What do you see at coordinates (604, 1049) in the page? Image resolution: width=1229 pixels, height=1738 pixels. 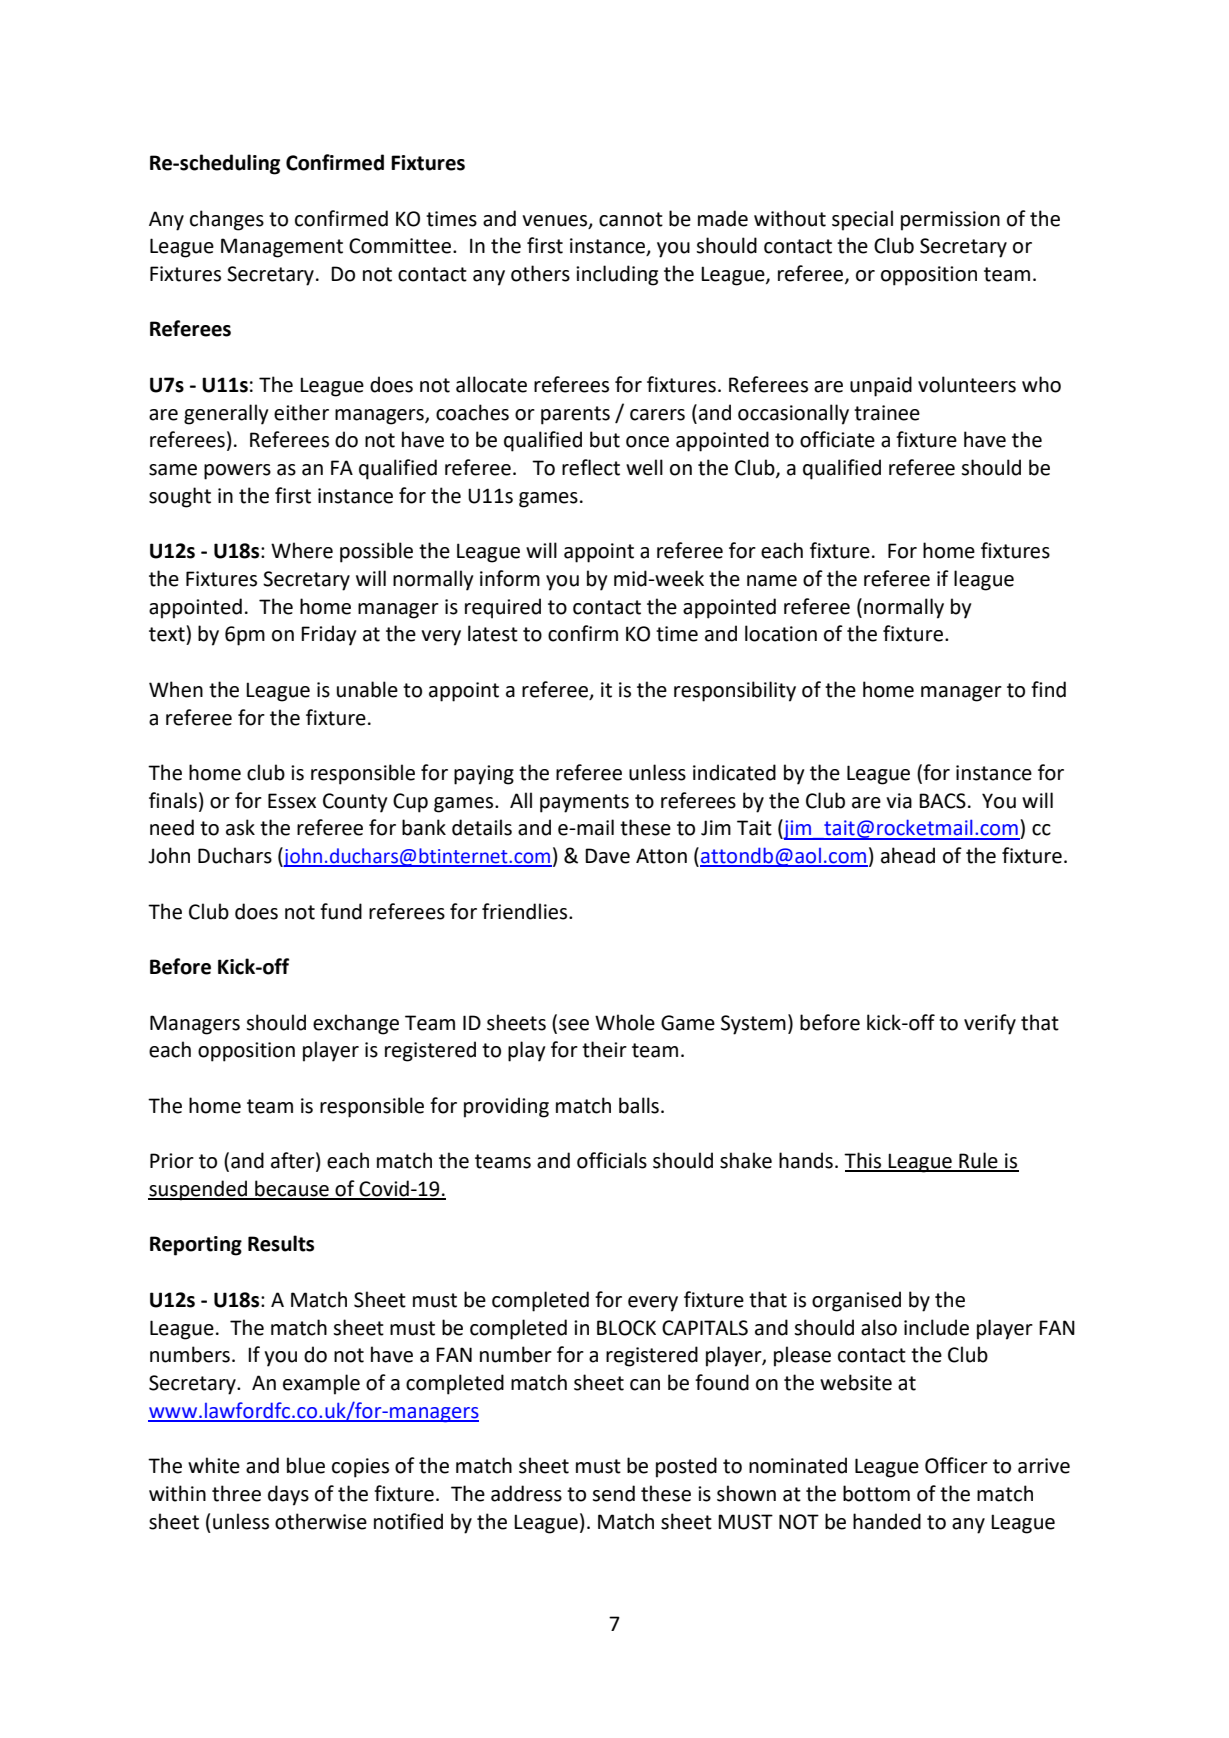 I see `their` at bounding box center [604, 1049].
